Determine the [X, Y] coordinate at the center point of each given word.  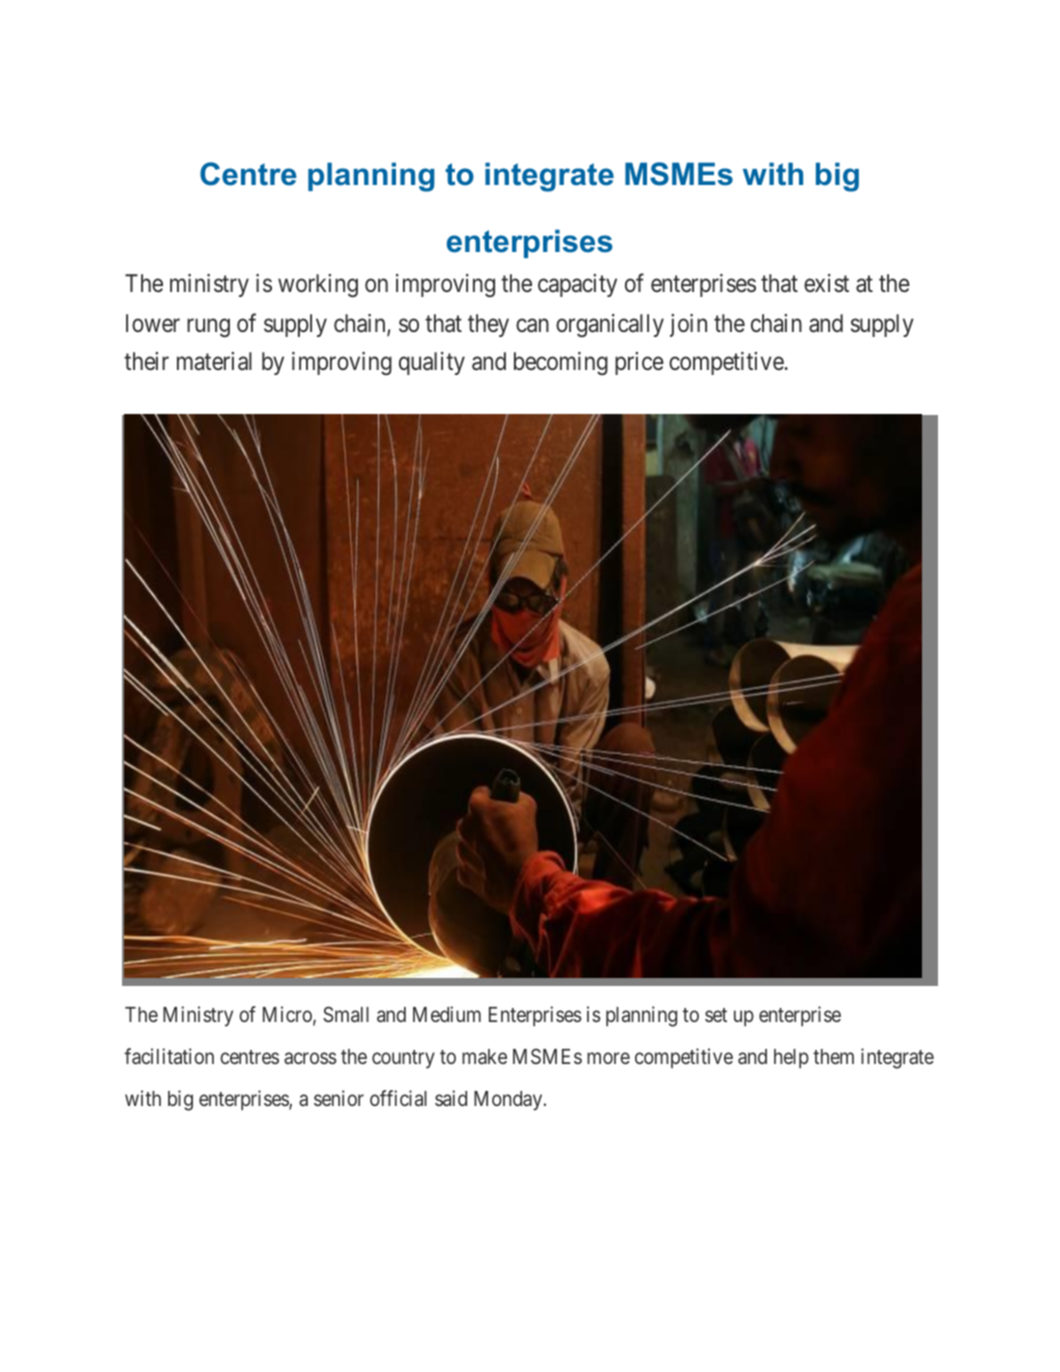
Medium [447, 1014]
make [484, 1056]
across [310, 1058]
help [791, 1059]
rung [208, 327]
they [488, 325]
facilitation [169, 1056]
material [214, 361]
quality [432, 363]
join [688, 325]
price [639, 363]
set [716, 1015]
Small [346, 1014]
